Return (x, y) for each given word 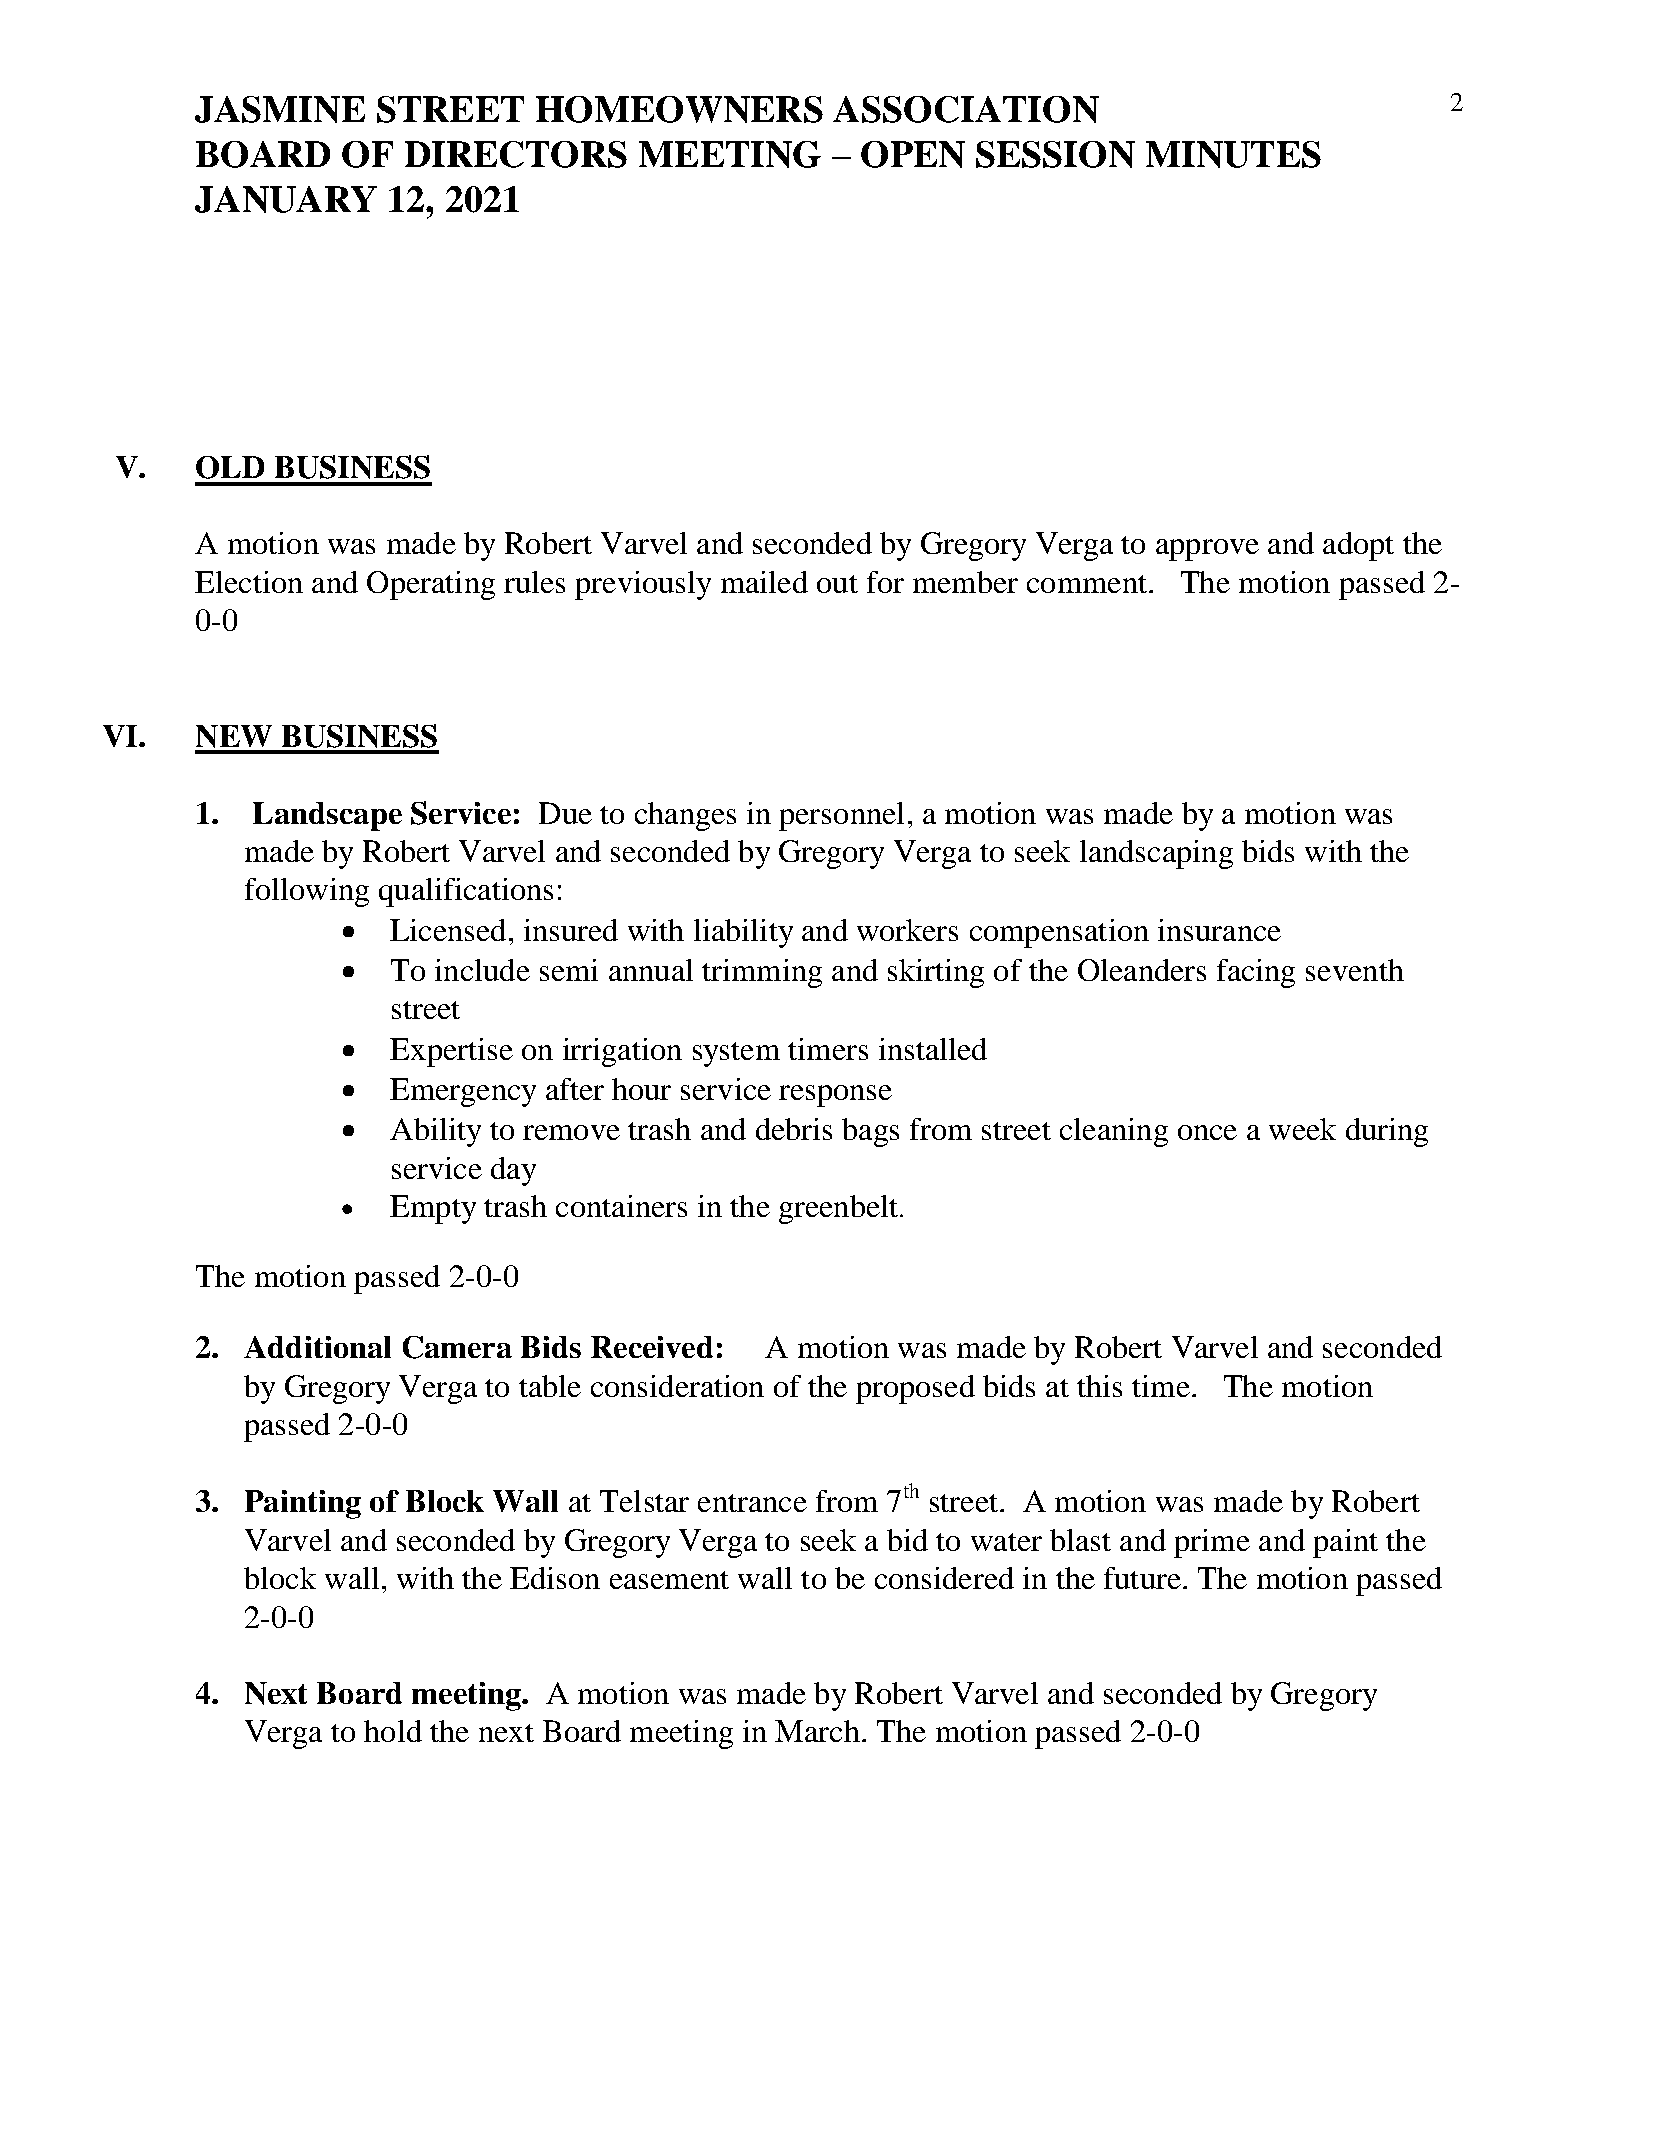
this (1099, 1386)
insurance (1219, 930)
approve (1207, 550)
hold (393, 1731)
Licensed (448, 930)
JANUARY (286, 199)
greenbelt (840, 1209)
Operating (431, 585)
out (837, 584)
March (817, 1731)
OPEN (913, 154)
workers (907, 930)
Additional (317, 1347)
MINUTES (1233, 154)
